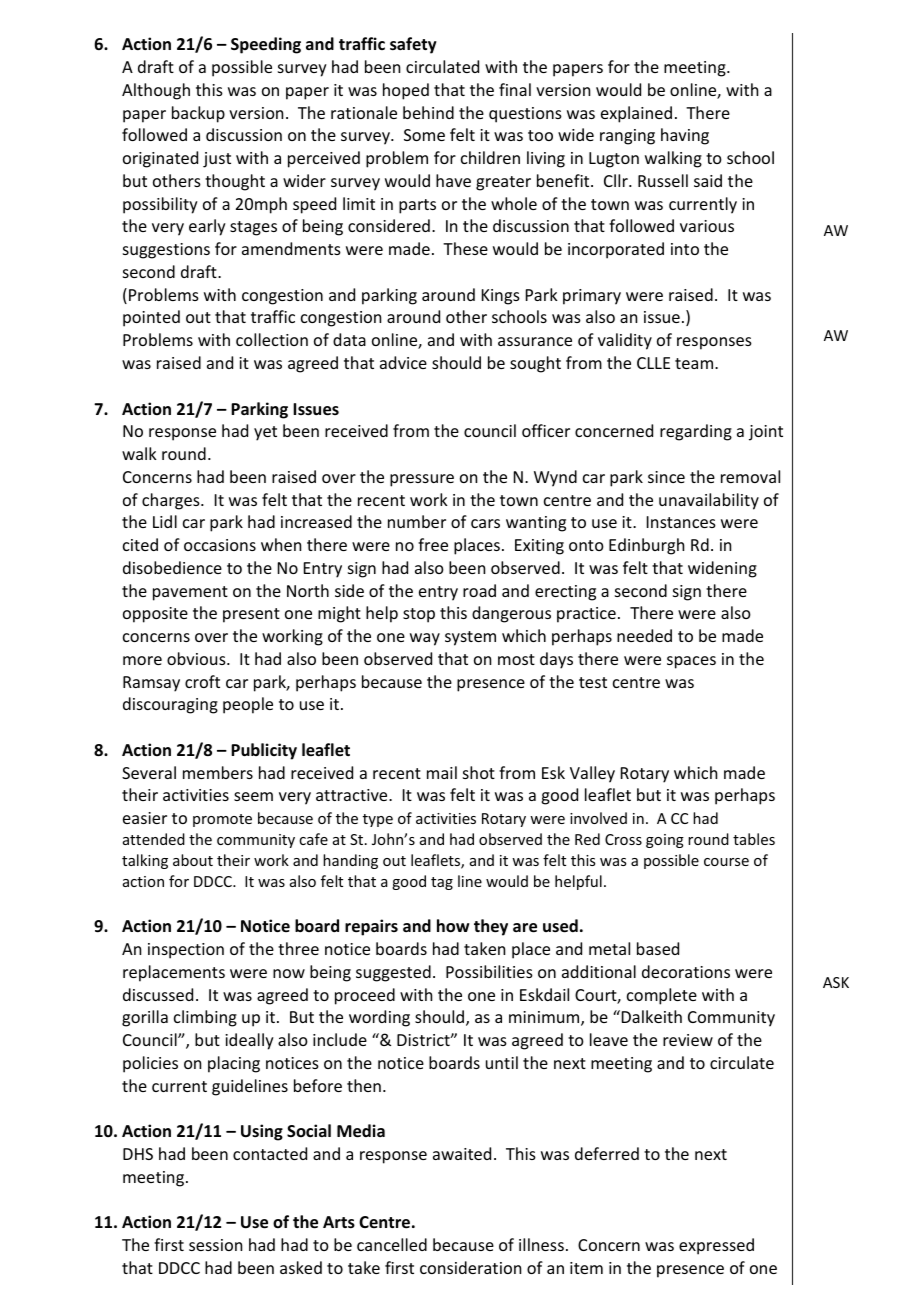 Image resolution: width=924 pixels, height=1308 pixels. Describe the element at coordinates (198, 114) in the page. I see `backup` at that location.
